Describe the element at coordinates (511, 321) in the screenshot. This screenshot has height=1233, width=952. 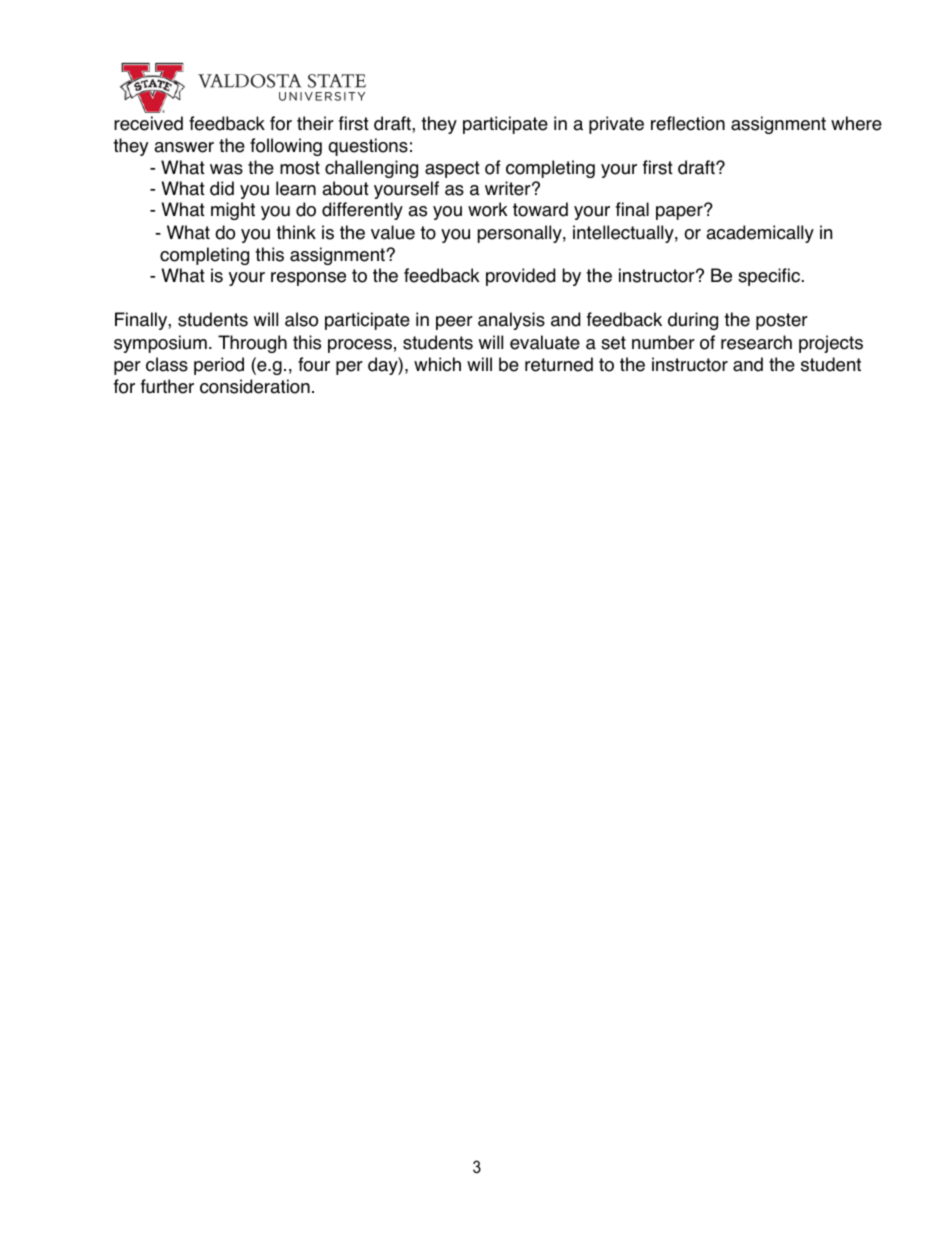
I see `analysis` at that location.
